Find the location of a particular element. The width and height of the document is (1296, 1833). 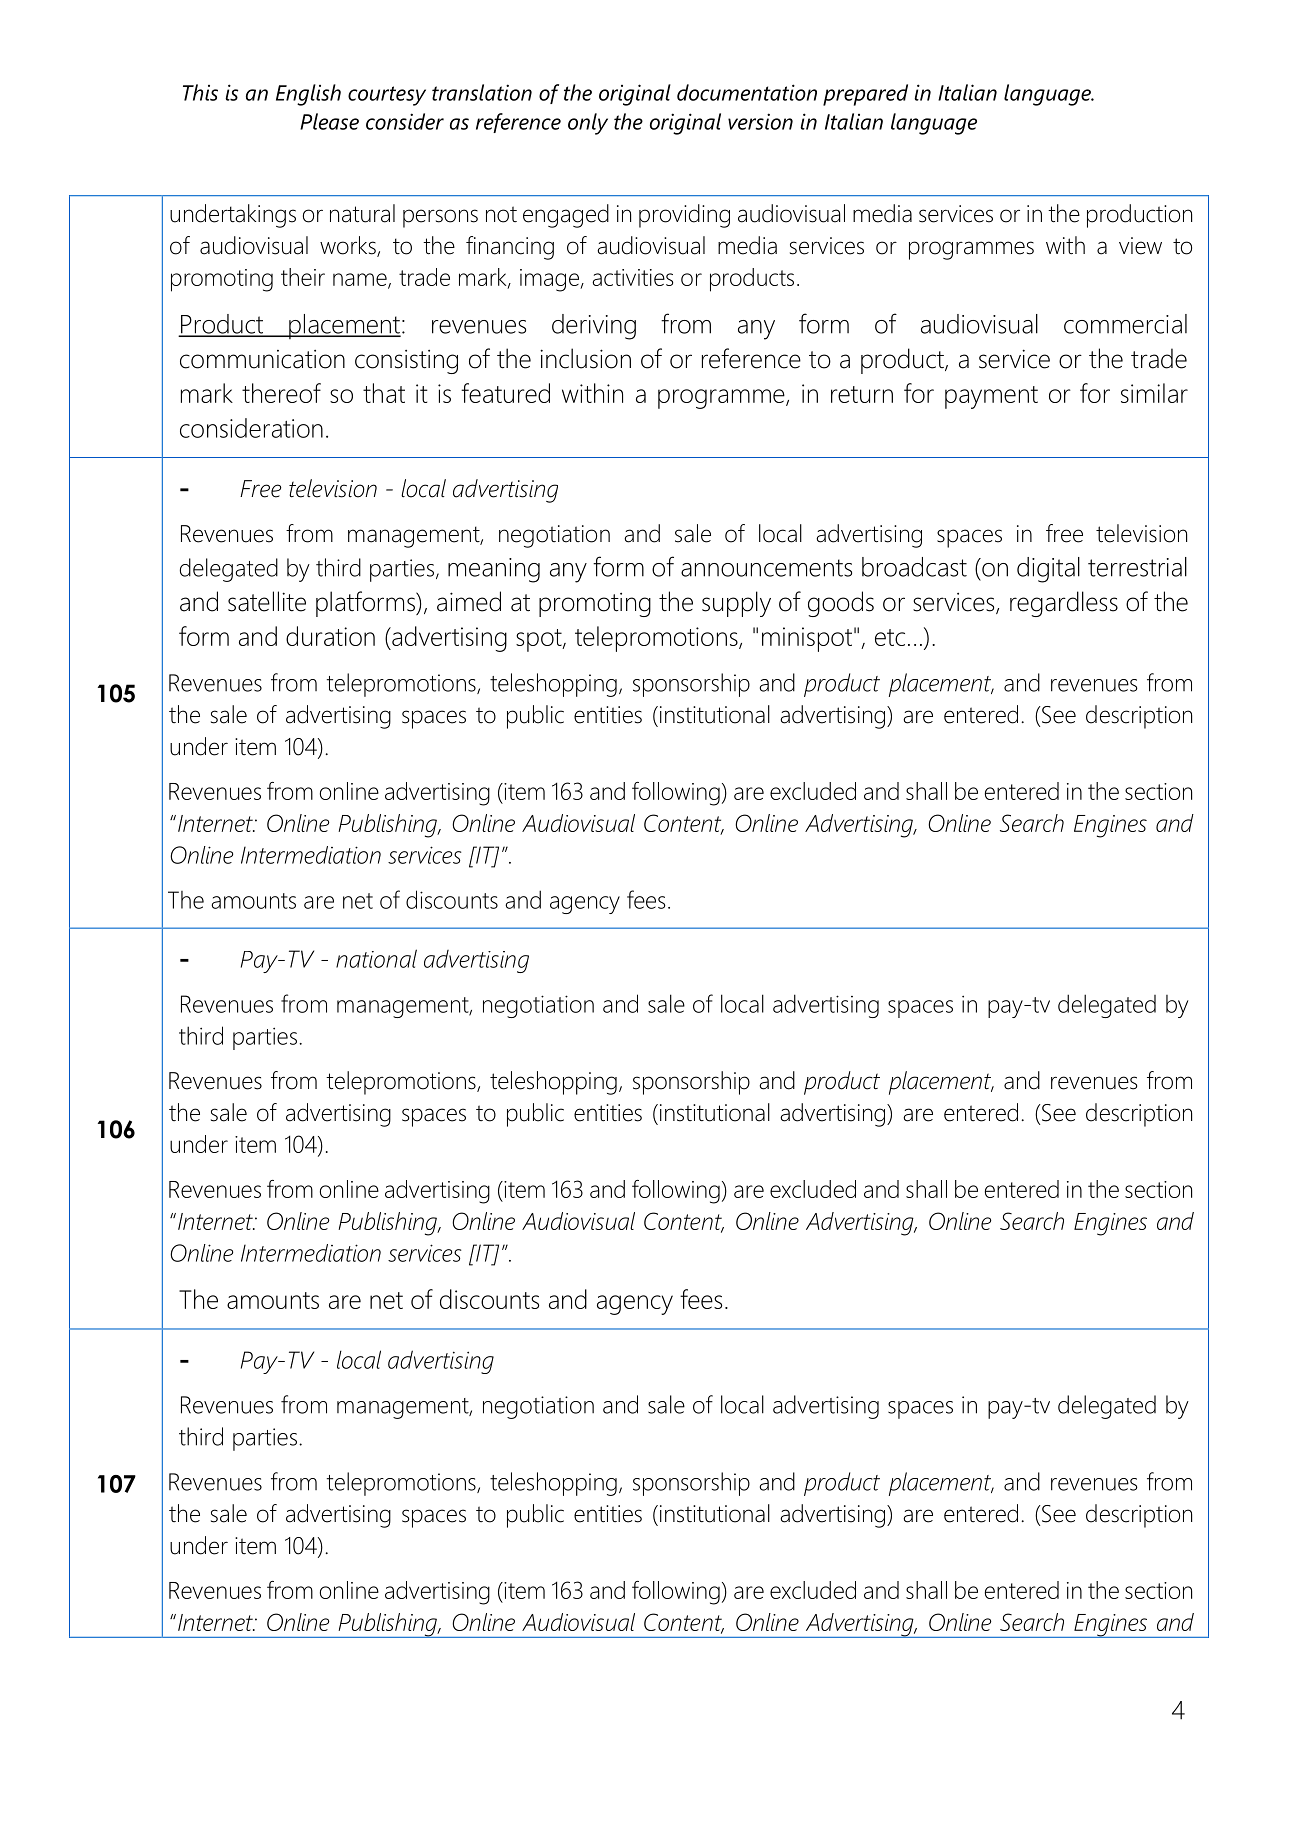

thereof is located at coordinates (281, 393).
